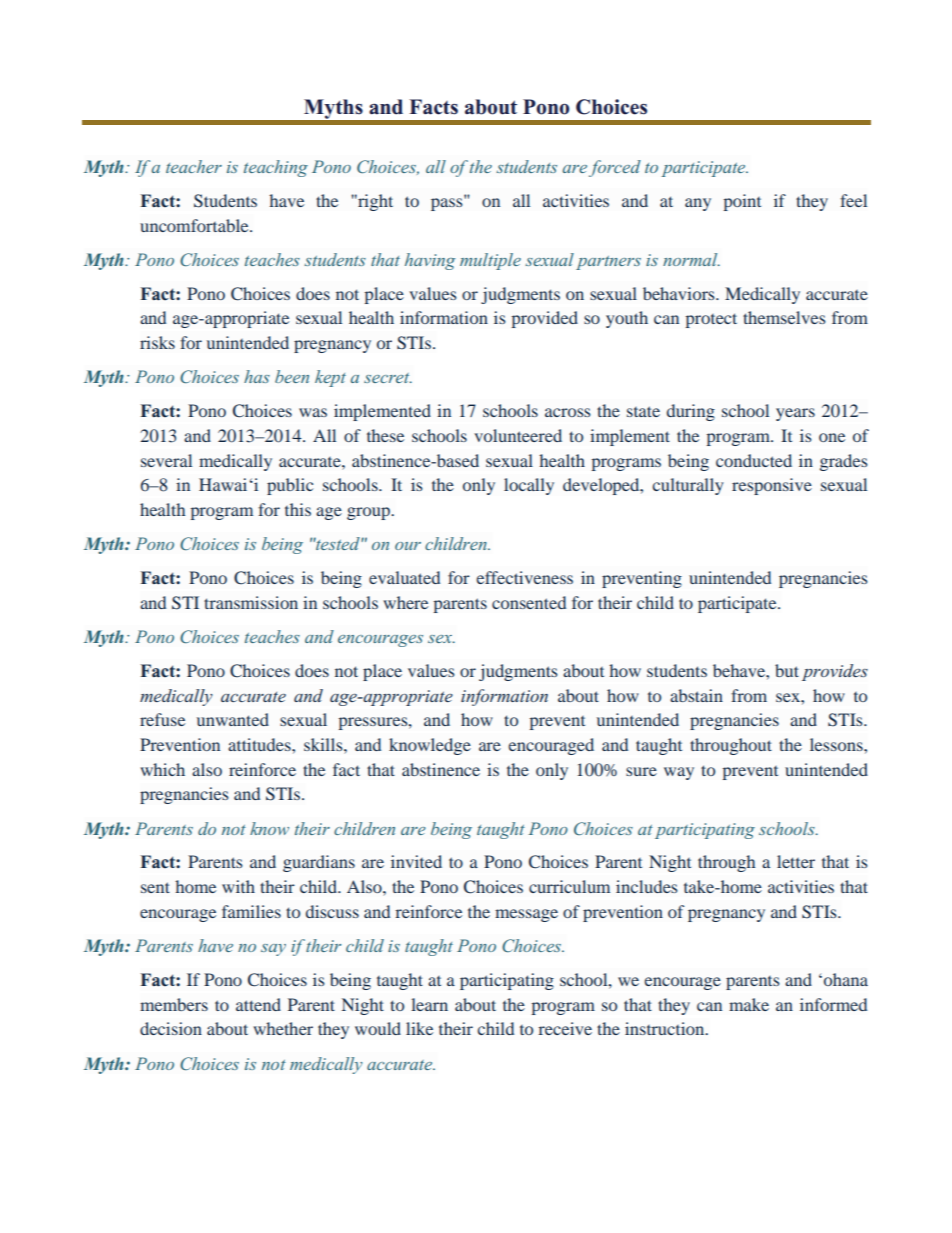 This screenshot has height=1233, width=952. I want to click on conducted, so click(754, 460).
